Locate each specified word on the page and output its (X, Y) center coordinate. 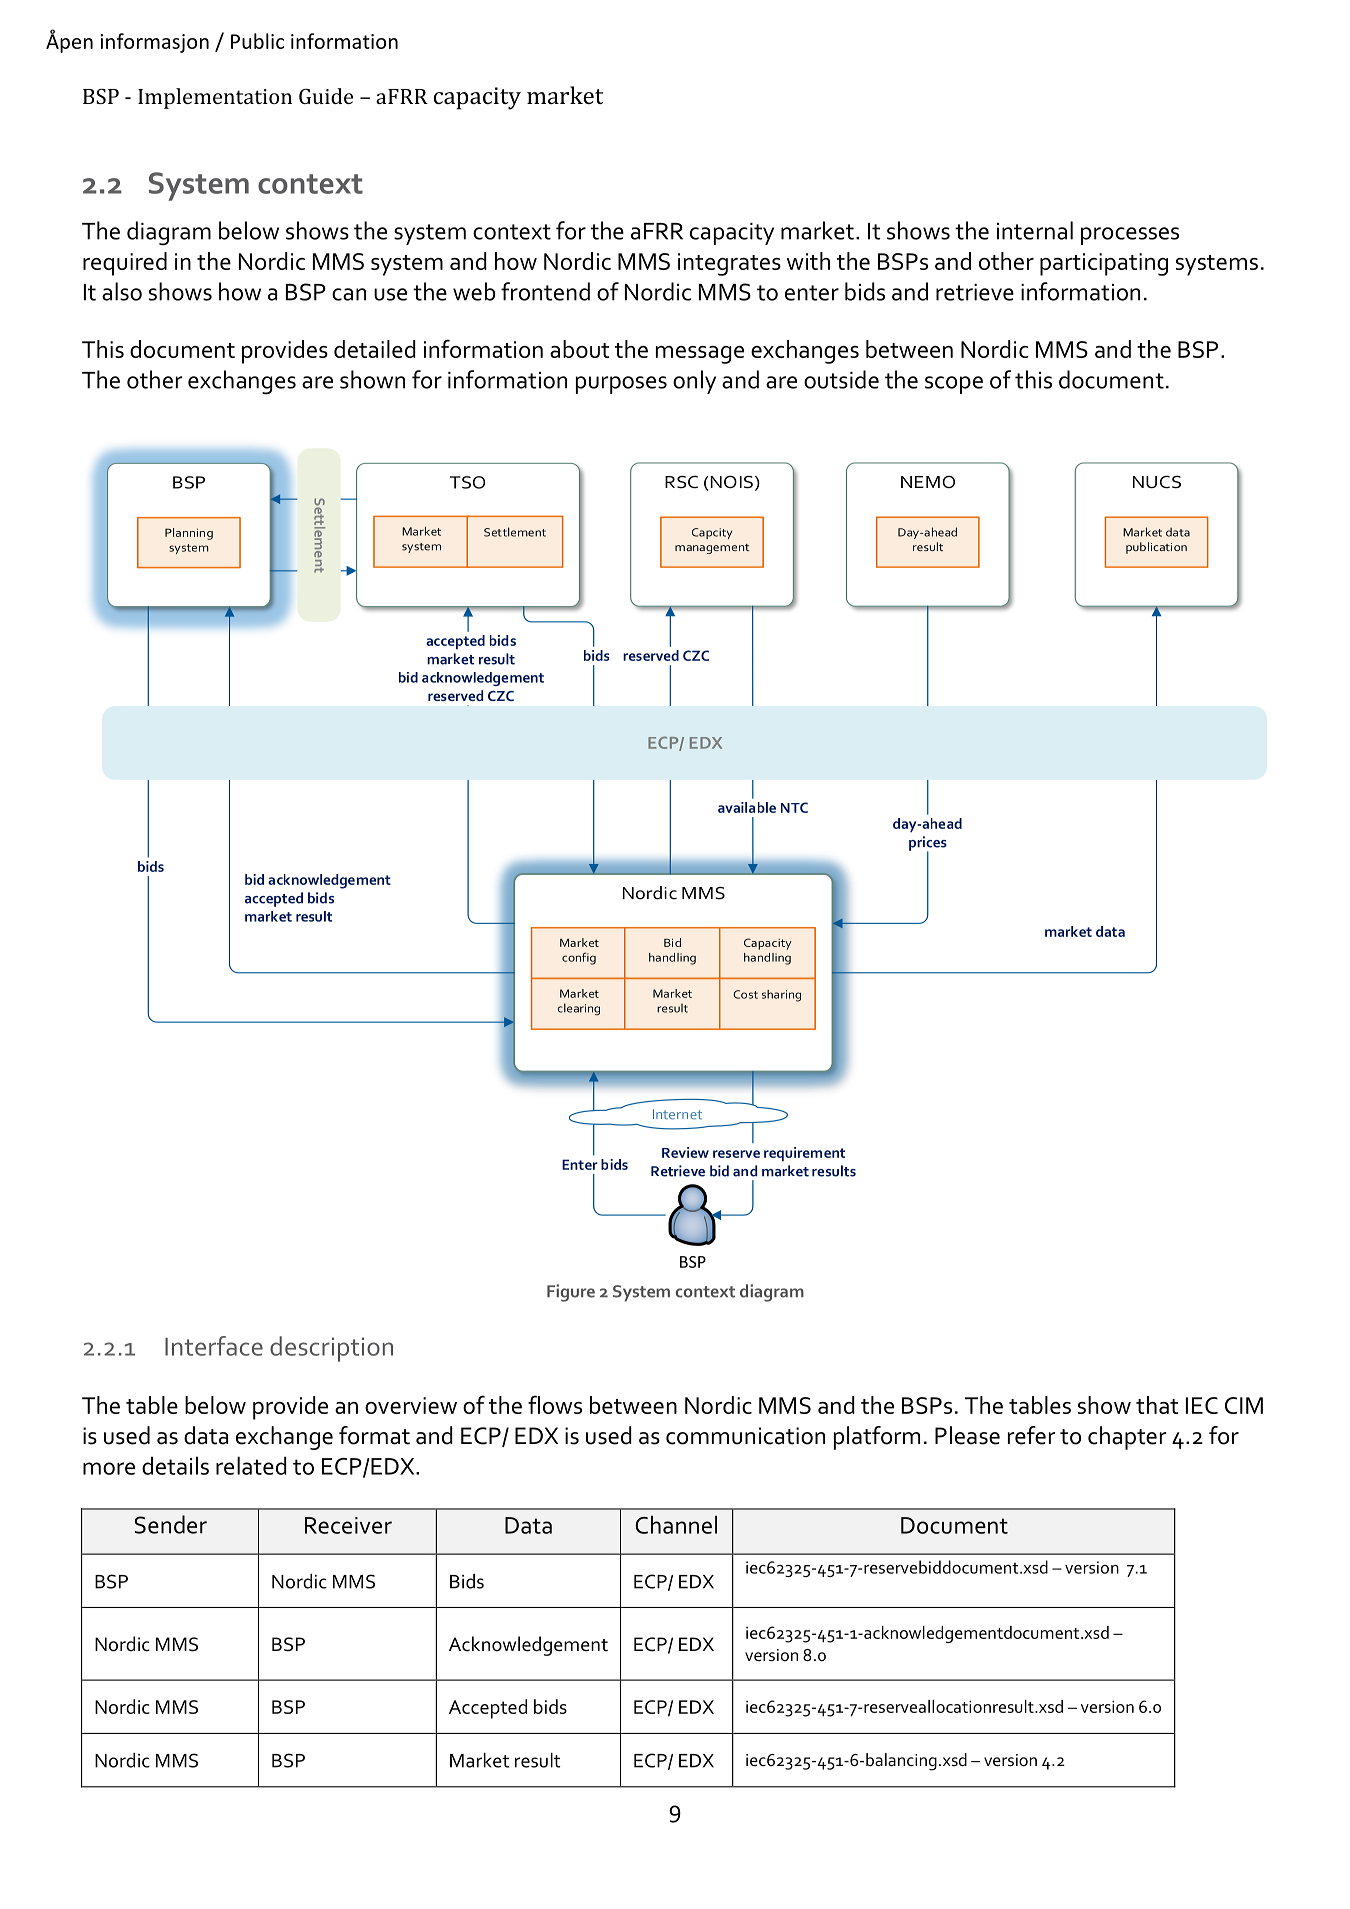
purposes (621, 385)
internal (1035, 230)
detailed (375, 349)
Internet (677, 1114)
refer (1031, 1435)
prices (928, 844)
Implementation (215, 98)
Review (685, 1152)
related (251, 1465)
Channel (676, 1524)
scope (954, 385)
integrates (729, 264)
